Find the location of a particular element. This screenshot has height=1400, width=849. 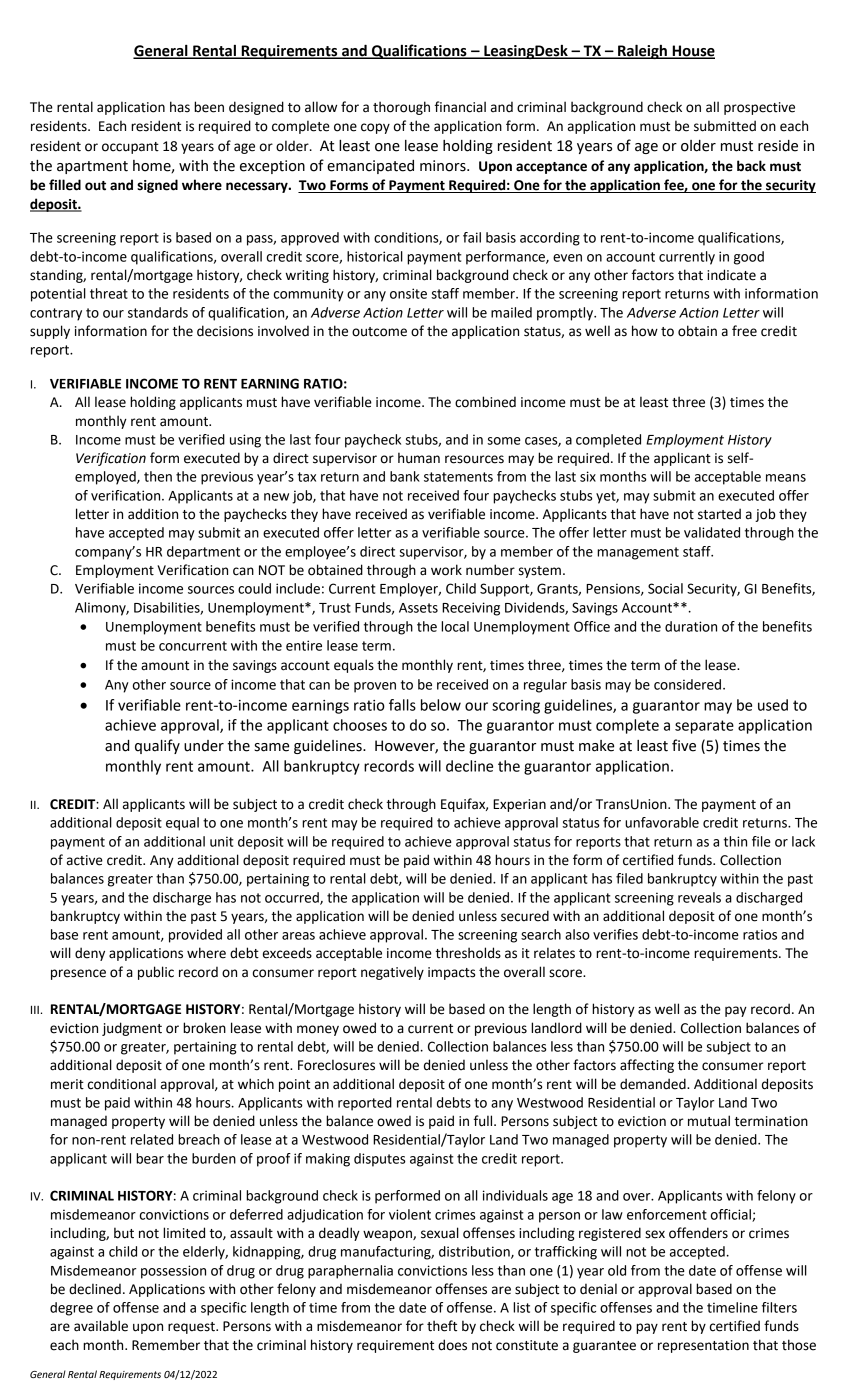

human is located at coordinates (419, 458).
